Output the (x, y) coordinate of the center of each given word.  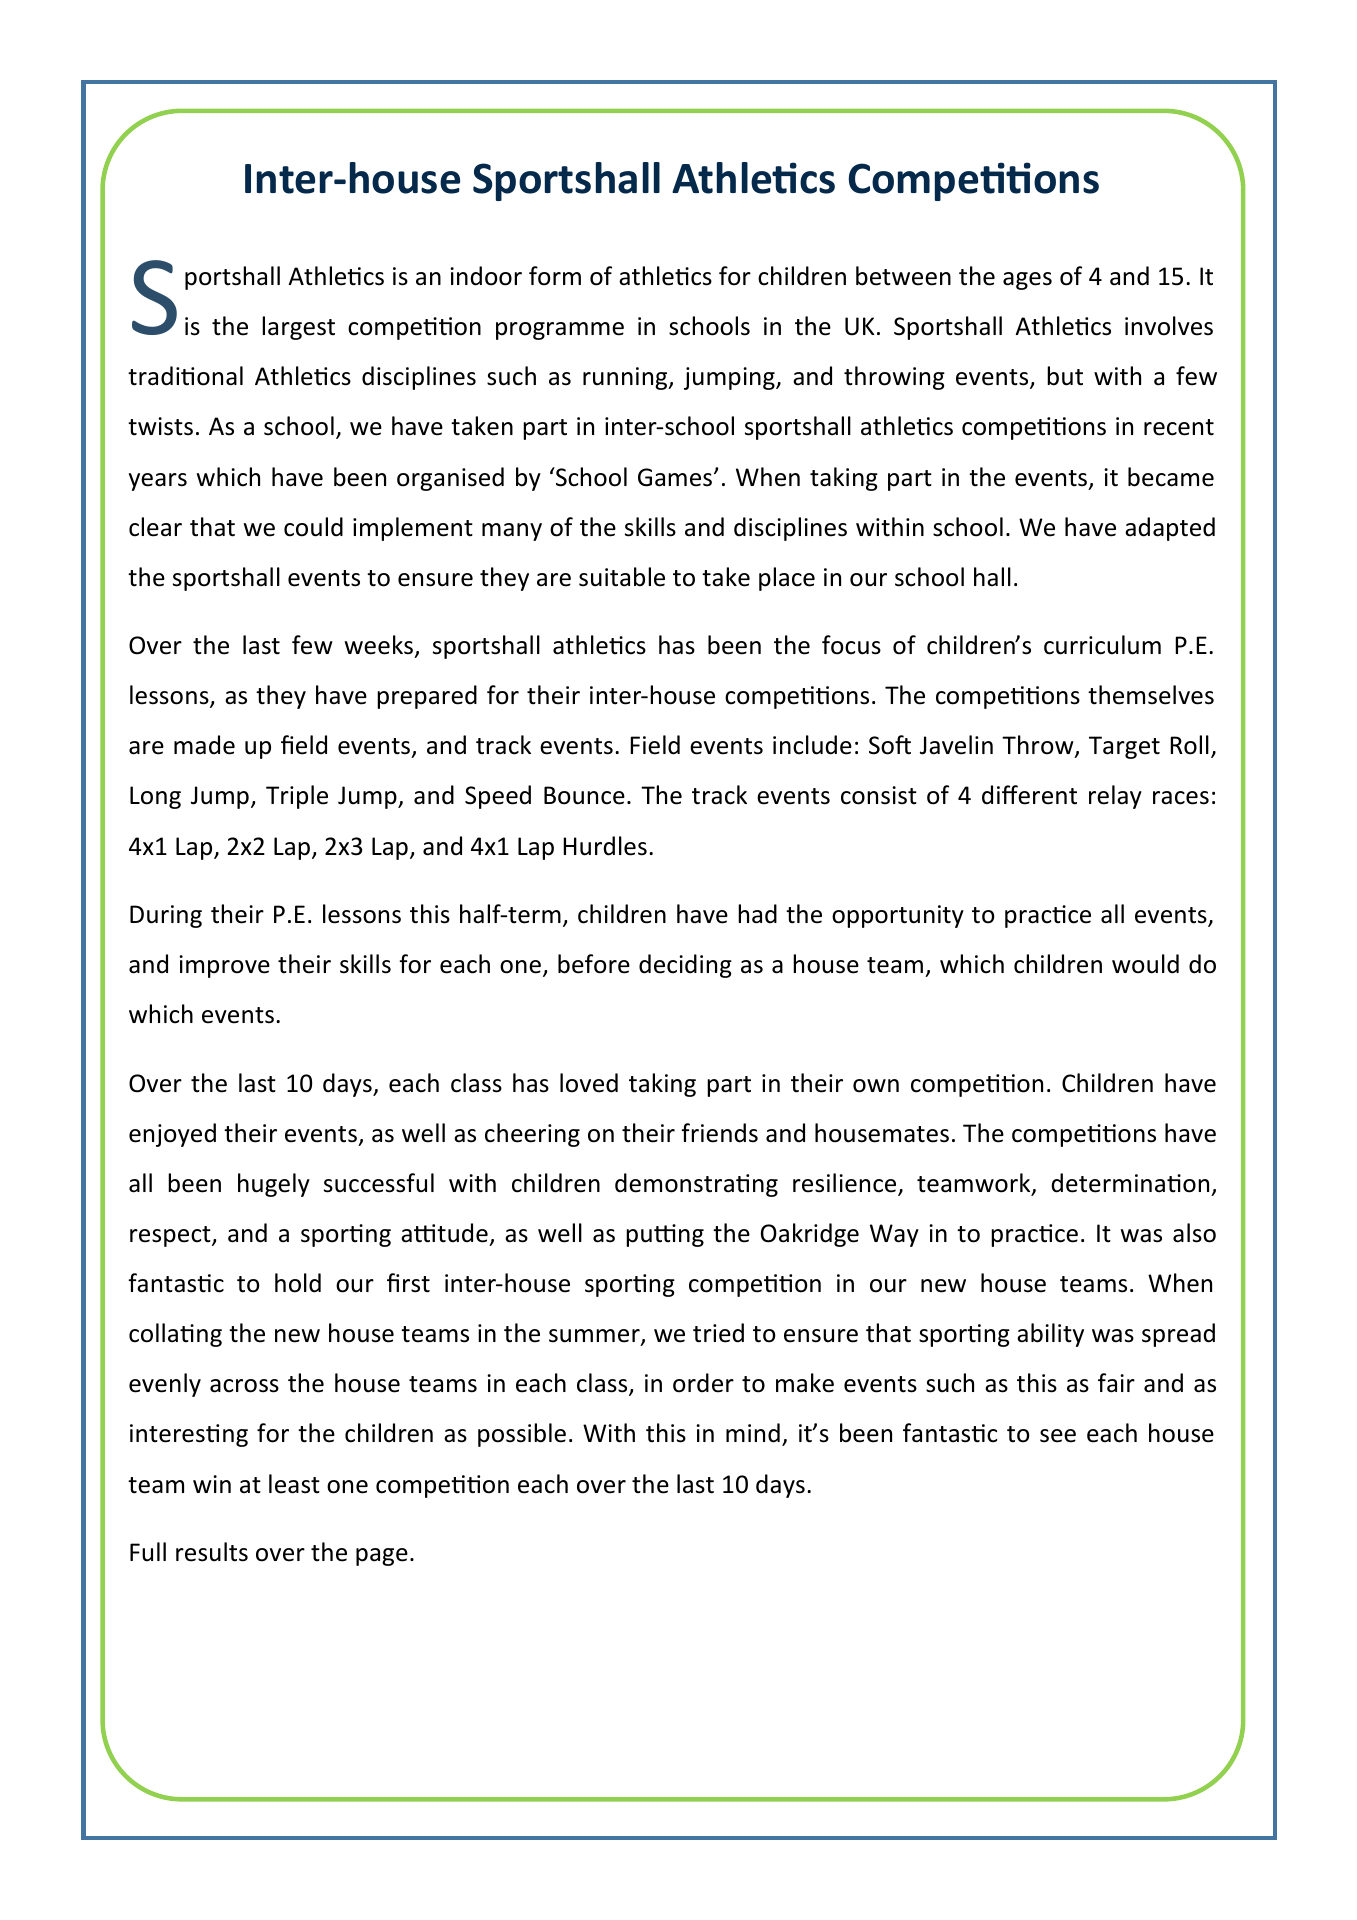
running (626, 378)
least (294, 1484)
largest (298, 328)
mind (753, 1433)
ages (1027, 281)
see (1058, 1436)
